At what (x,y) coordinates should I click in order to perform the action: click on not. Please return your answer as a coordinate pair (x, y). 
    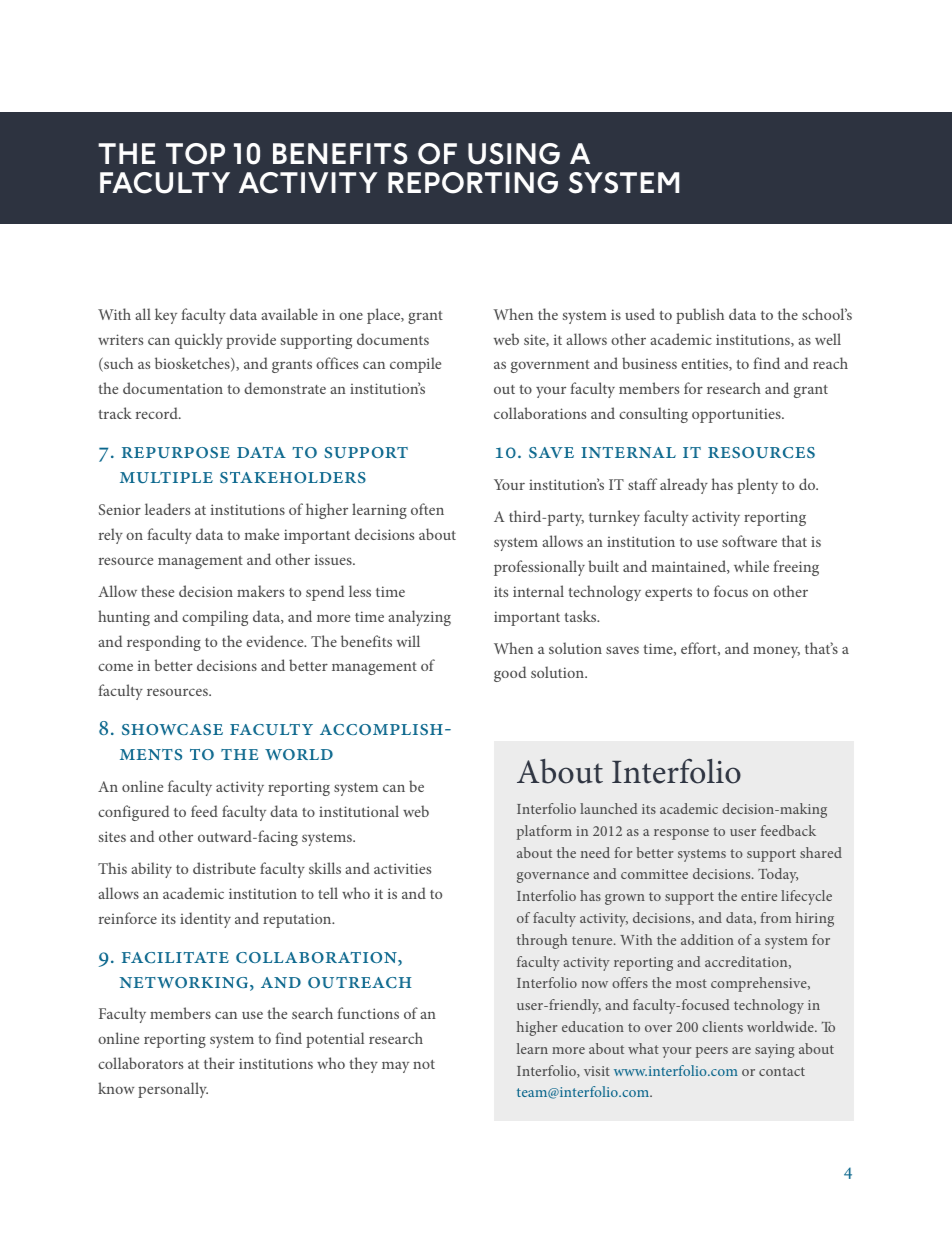
    Looking at the image, I should click on (424, 1064).
